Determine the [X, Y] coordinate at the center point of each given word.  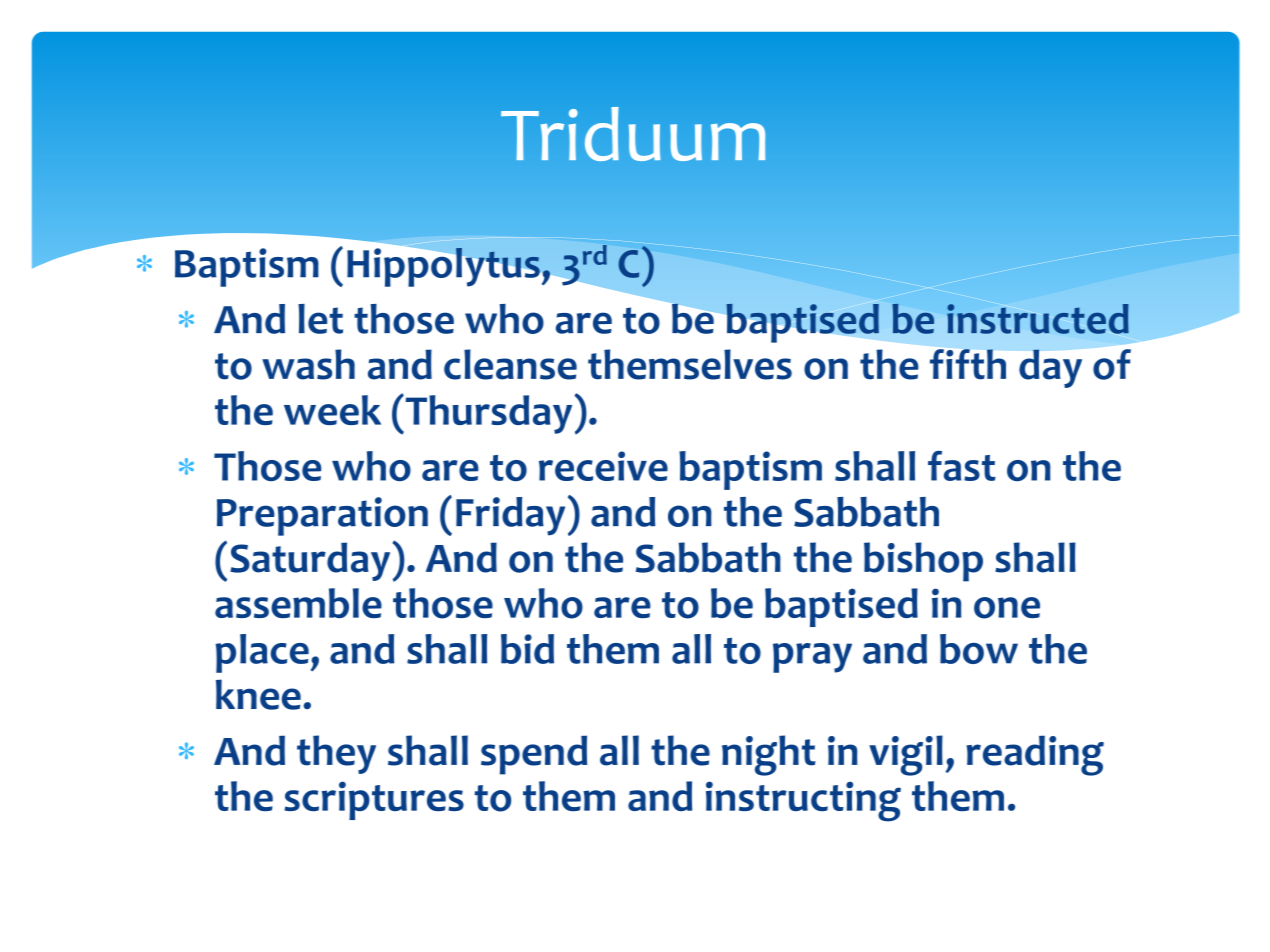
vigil [906, 755]
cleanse [510, 364]
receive [603, 466]
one [1007, 608]
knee [258, 694]
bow [979, 649]
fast [962, 466]
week [332, 410]
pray [812, 658]
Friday [510, 516]
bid [527, 649]
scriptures [374, 800]
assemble [298, 603]
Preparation [322, 516]
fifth [968, 364]
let [320, 319]
